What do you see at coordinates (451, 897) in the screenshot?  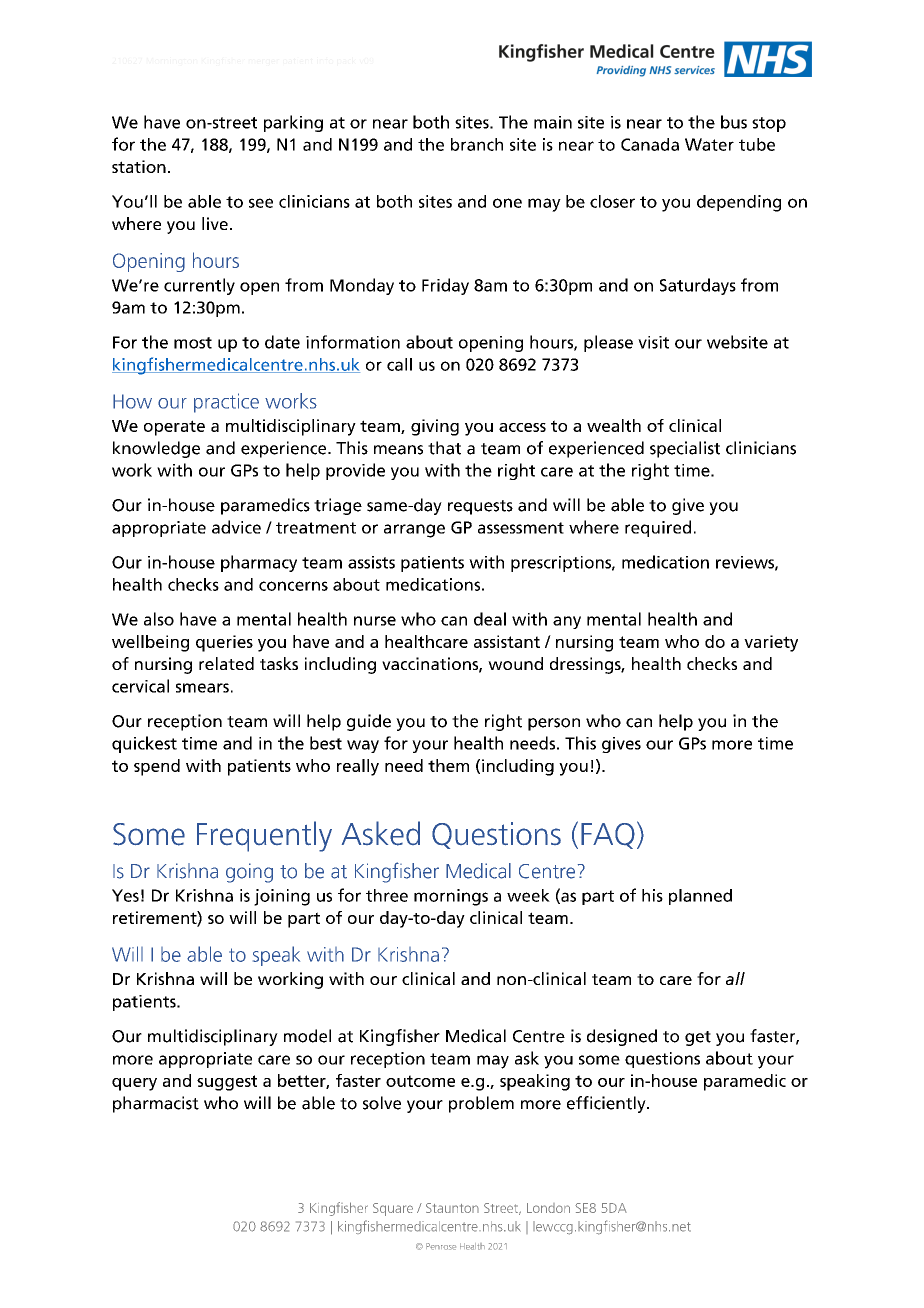 I see `mornings` at bounding box center [451, 897].
